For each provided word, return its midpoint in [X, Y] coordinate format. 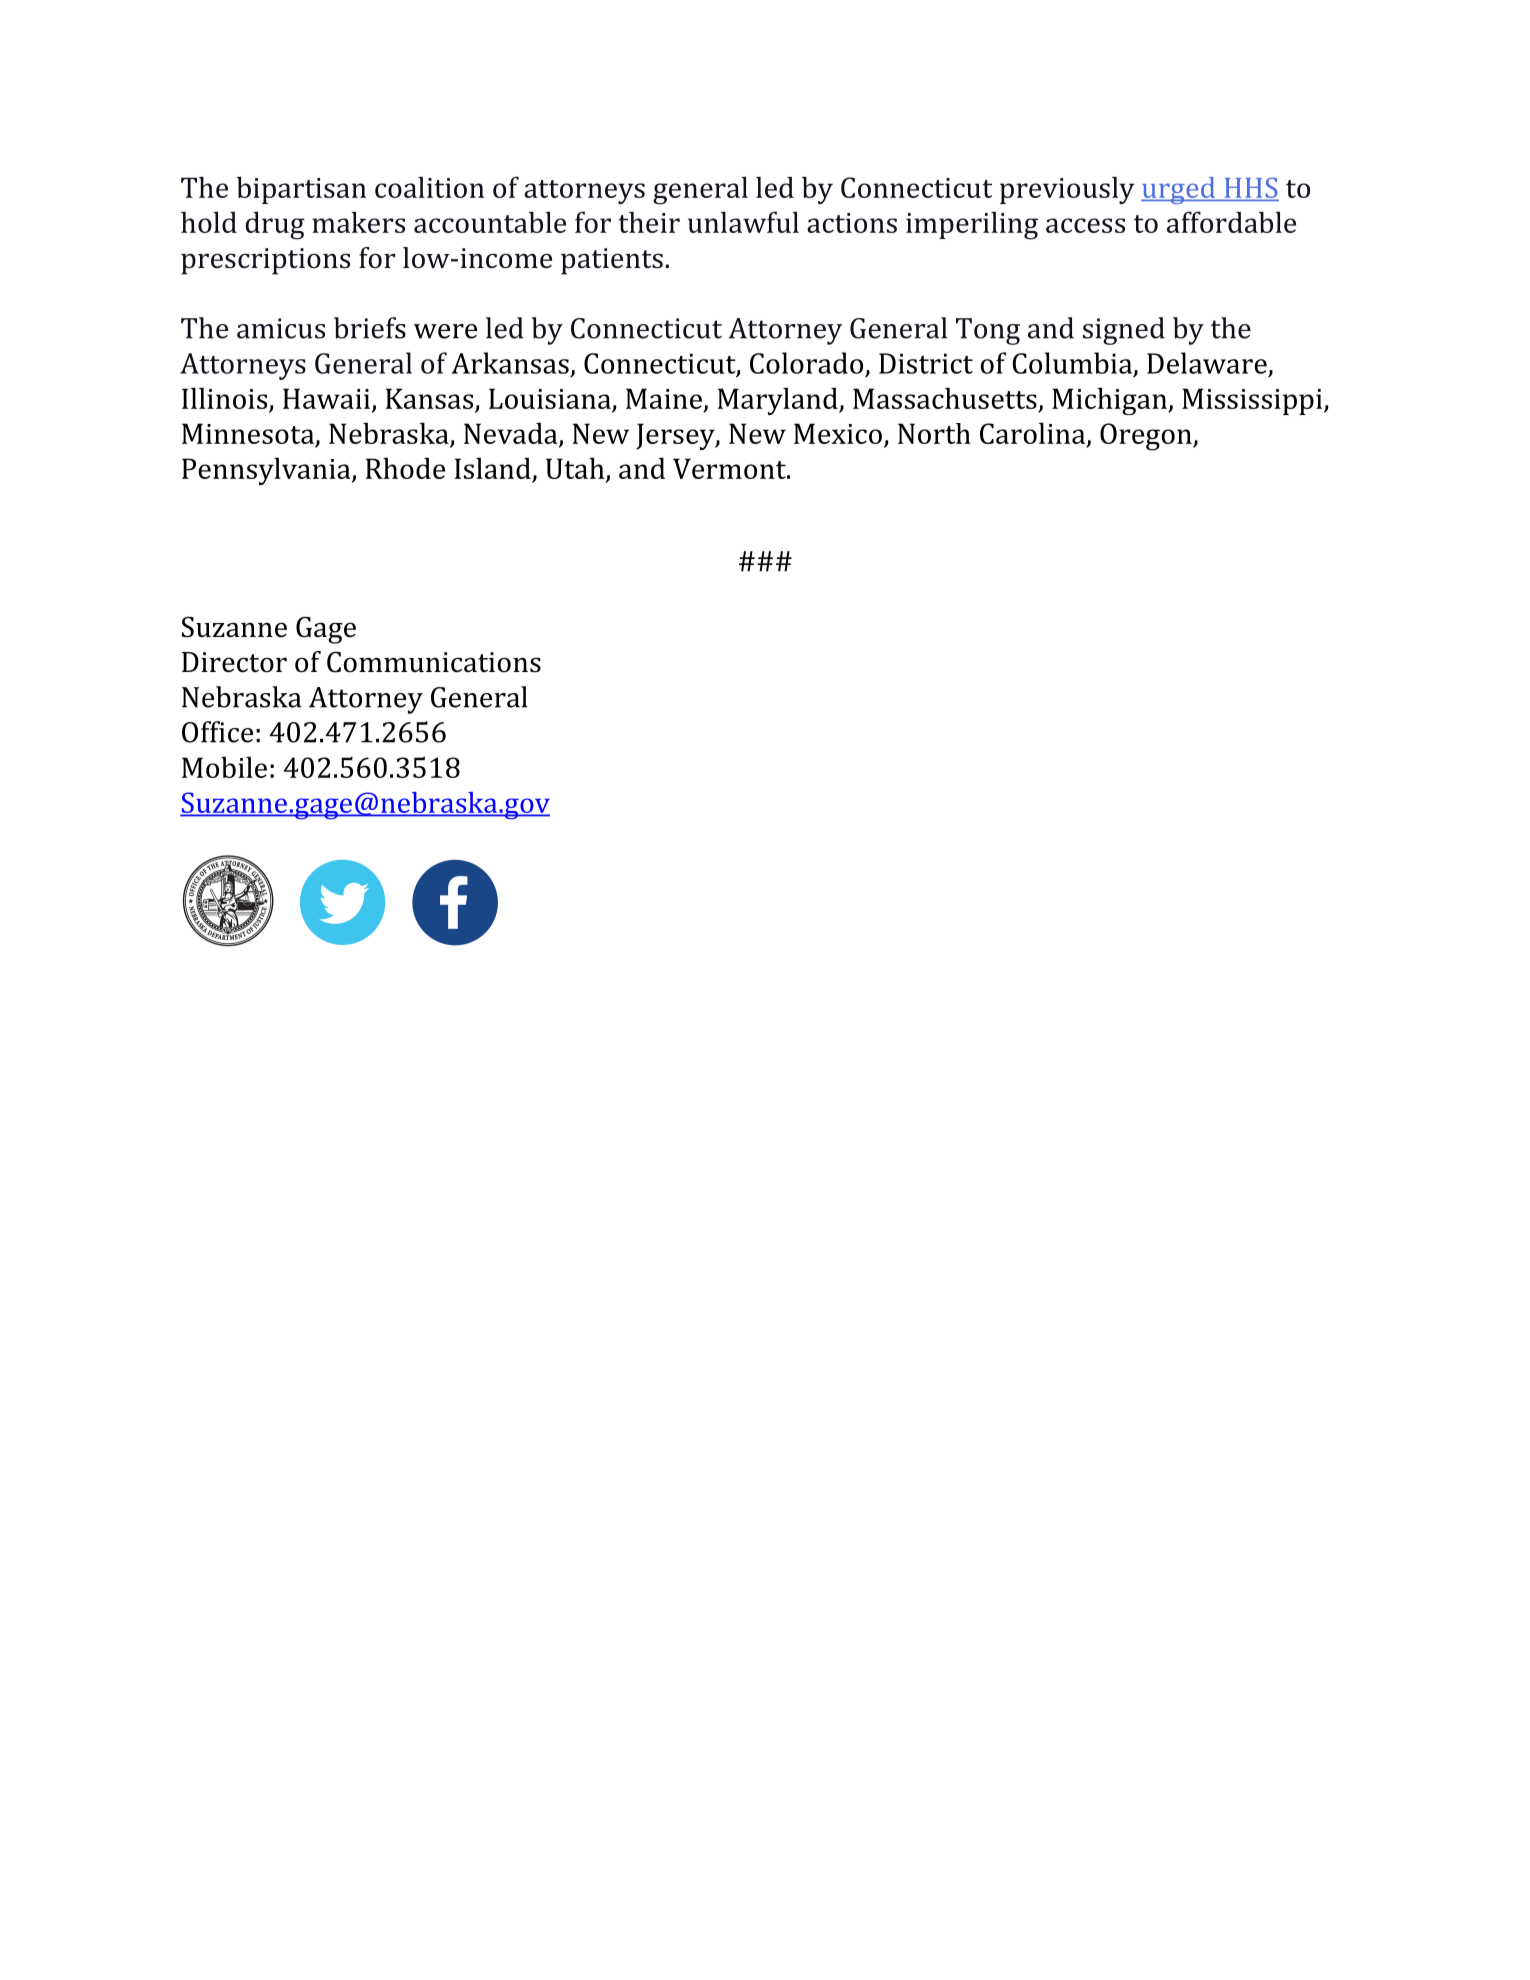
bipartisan [301, 190]
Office [217, 732]
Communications [434, 662]
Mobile [224, 767]
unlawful [743, 222]
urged [1179, 190]
